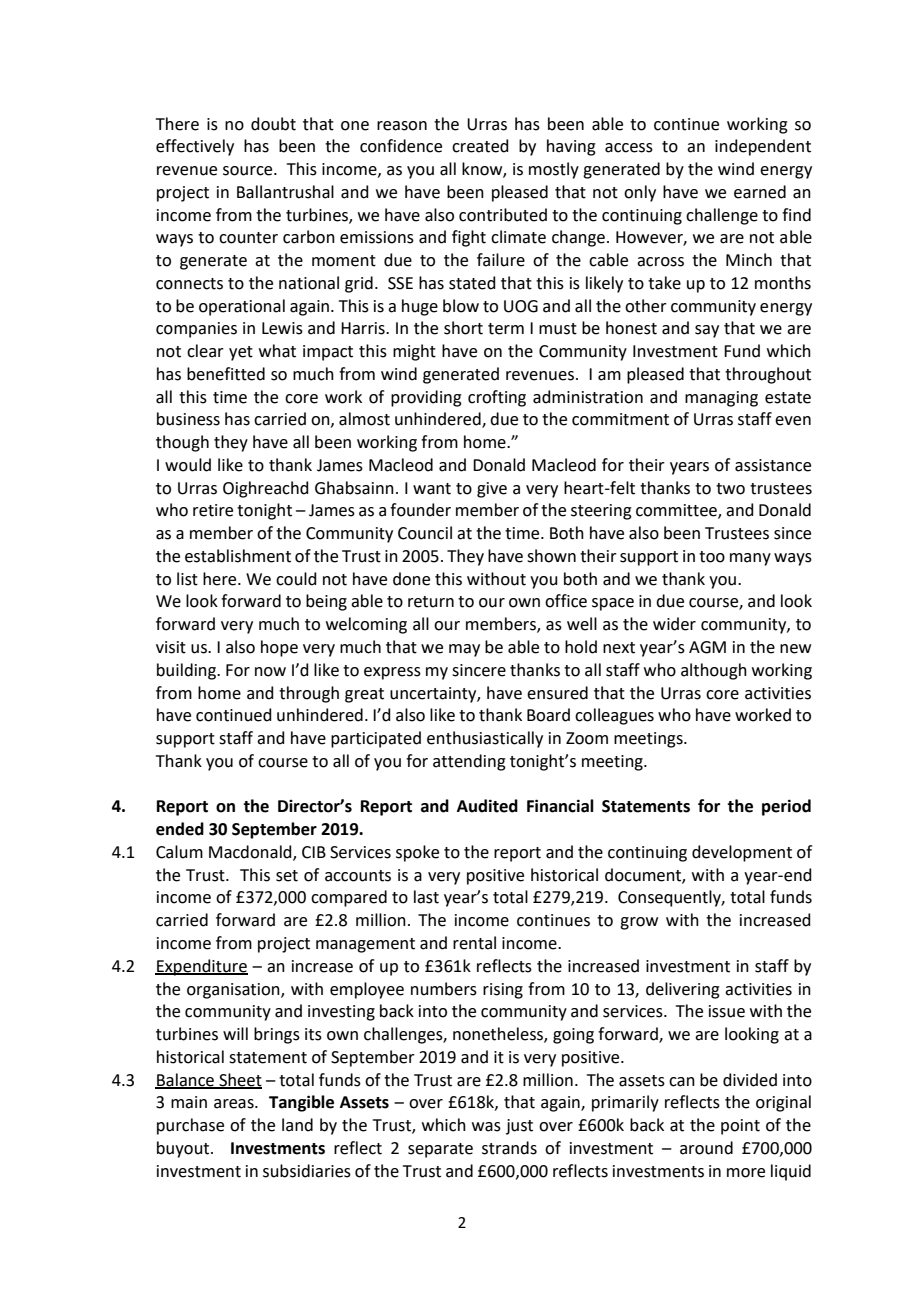 The image size is (924, 1308). Describe the element at coordinates (763, 147) in the page. I see `independent` at that location.
